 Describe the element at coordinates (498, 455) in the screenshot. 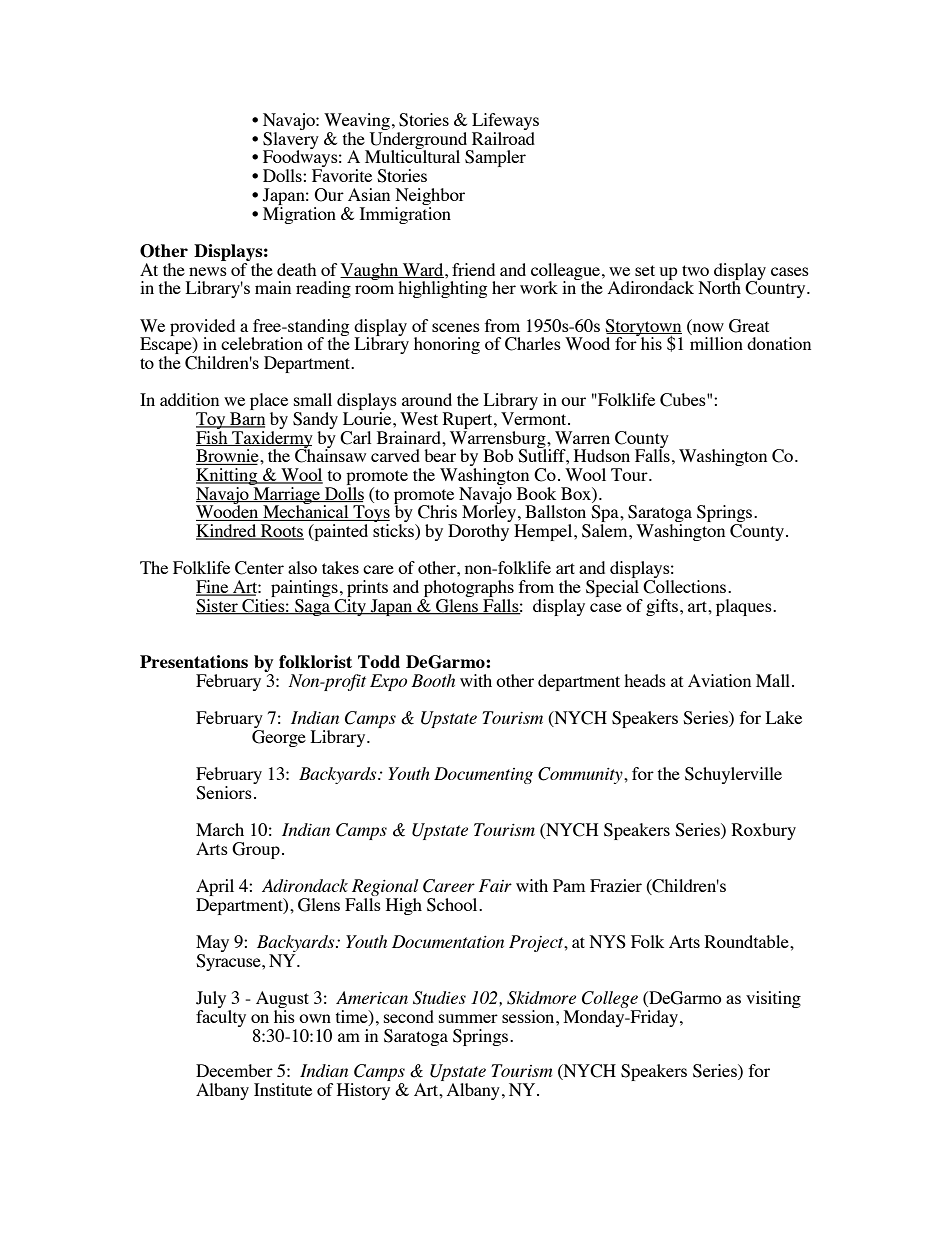

I see `Bob` at that location.
